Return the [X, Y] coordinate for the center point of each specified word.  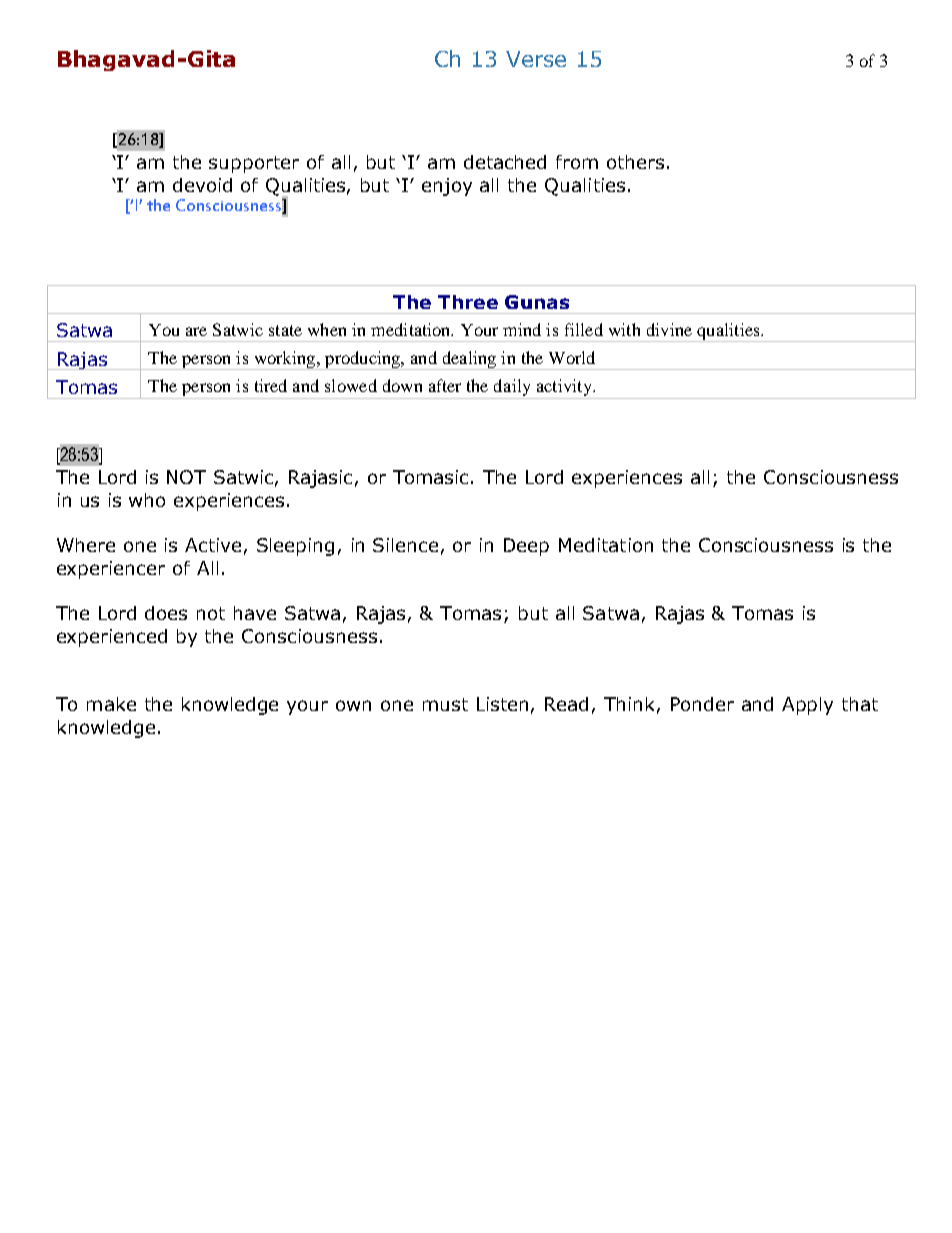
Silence [405, 545]
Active [213, 545]
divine [669, 329]
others [635, 162]
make [111, 704]
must [445, 704]
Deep [526, 547]
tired [271, 385]
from [577, 162]
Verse [536, 59]
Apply [807, 706]
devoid [202, 185]
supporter [254, 164]
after [445, 385]
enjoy [447, 187]
